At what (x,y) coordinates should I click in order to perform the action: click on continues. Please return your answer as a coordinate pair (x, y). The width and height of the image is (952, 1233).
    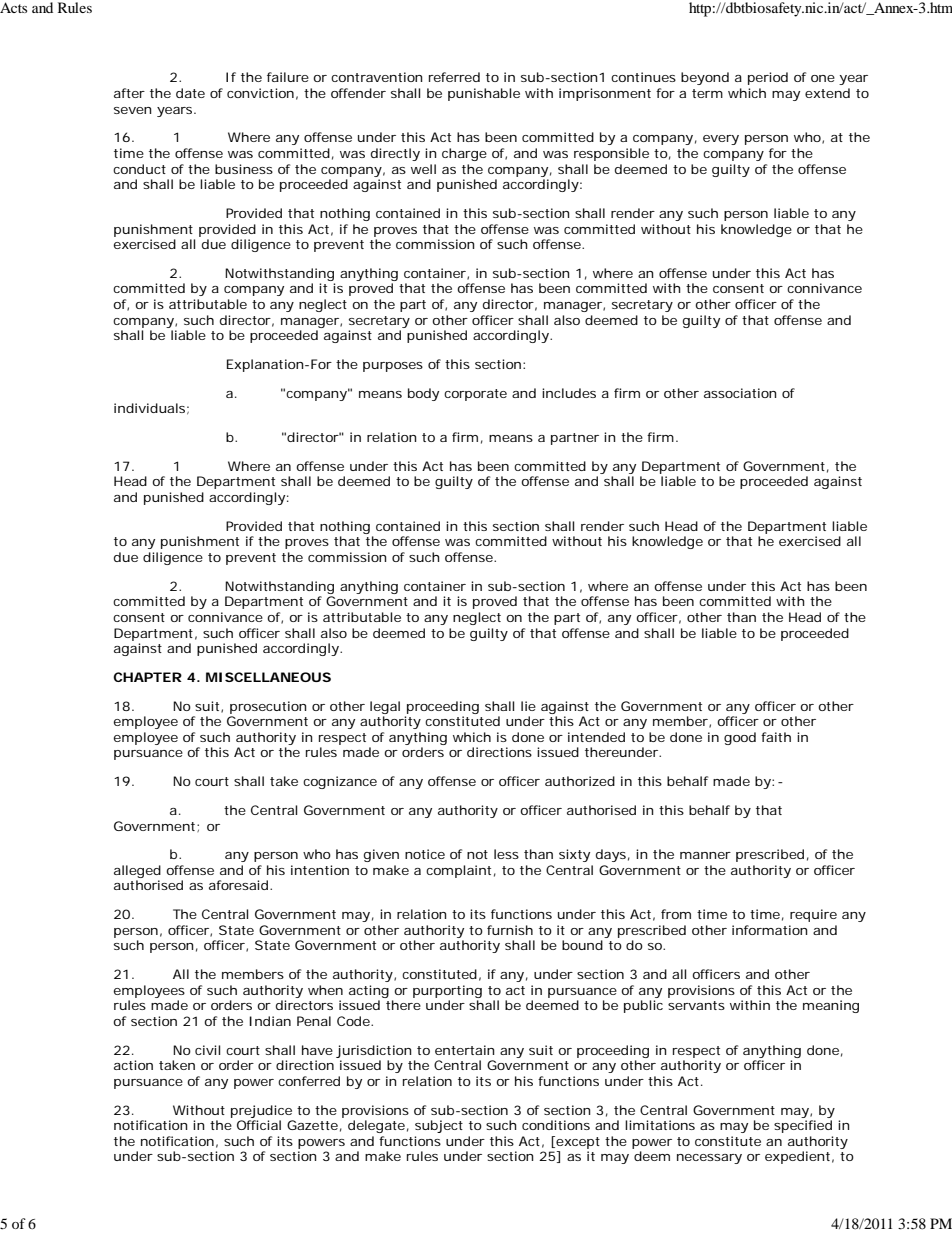
    Looking at the image, I should click on (643, 77).
